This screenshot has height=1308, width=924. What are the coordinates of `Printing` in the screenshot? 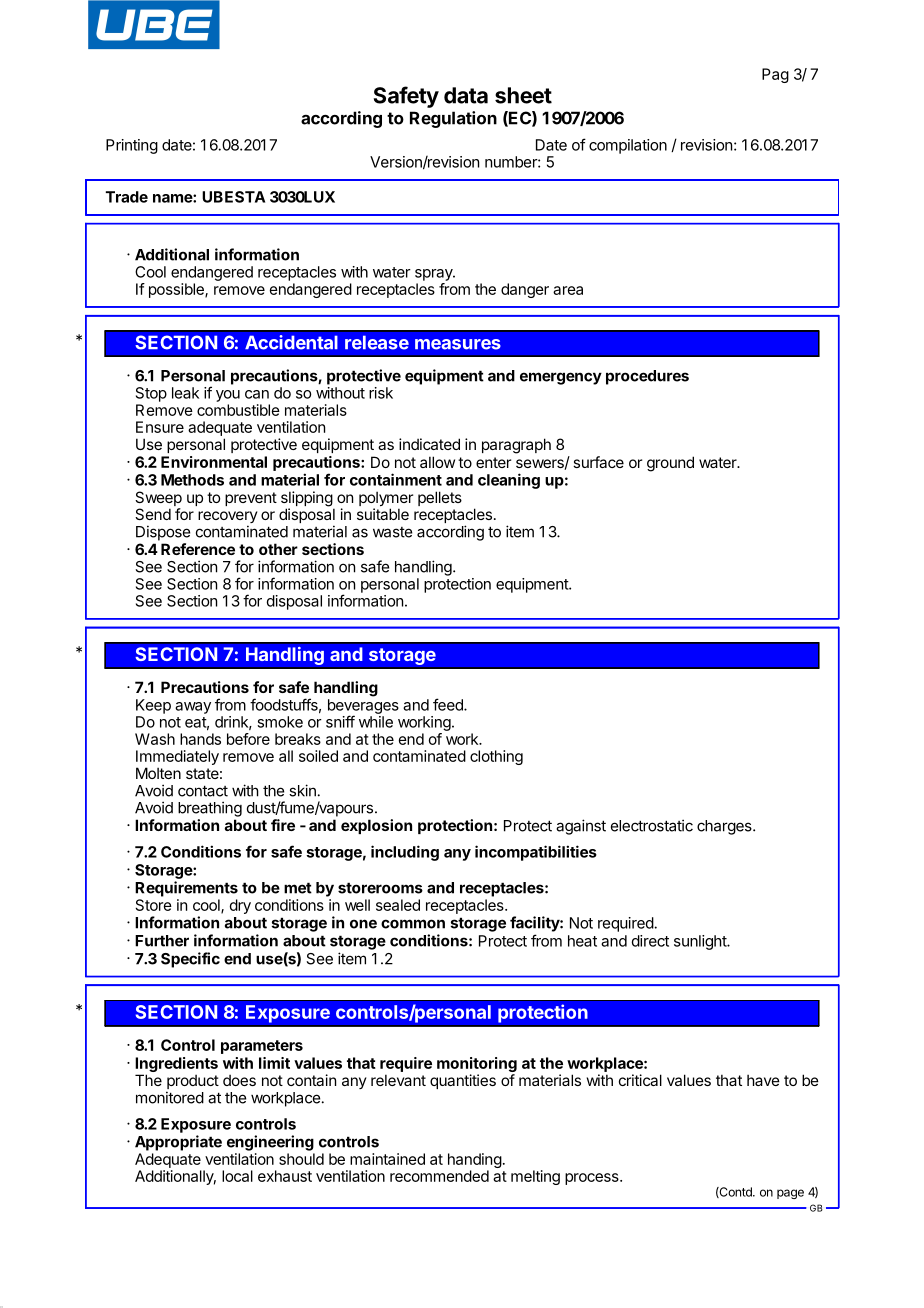 It's located at (132, 146).
